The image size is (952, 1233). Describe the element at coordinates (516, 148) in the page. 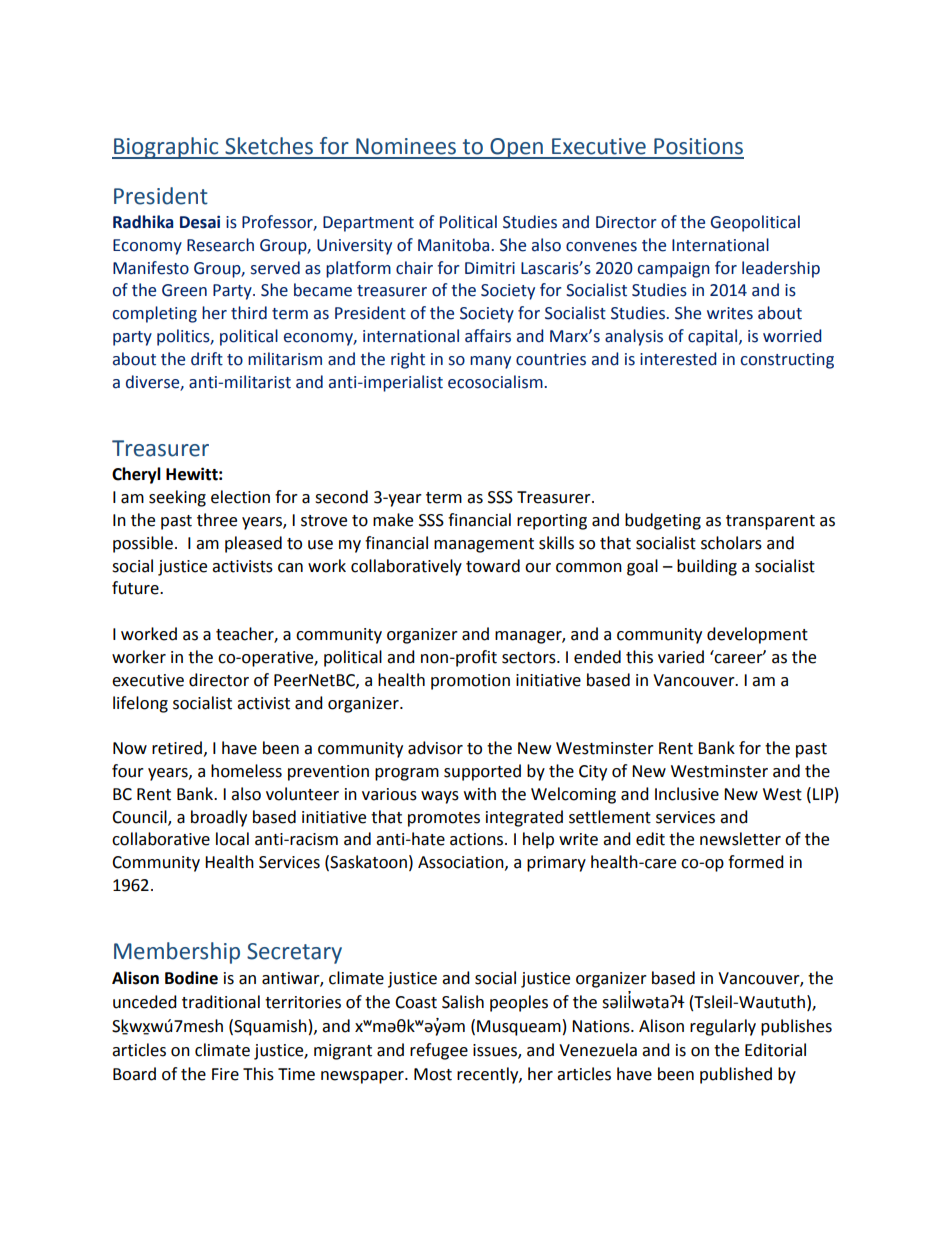

I see `Open` at that location.
